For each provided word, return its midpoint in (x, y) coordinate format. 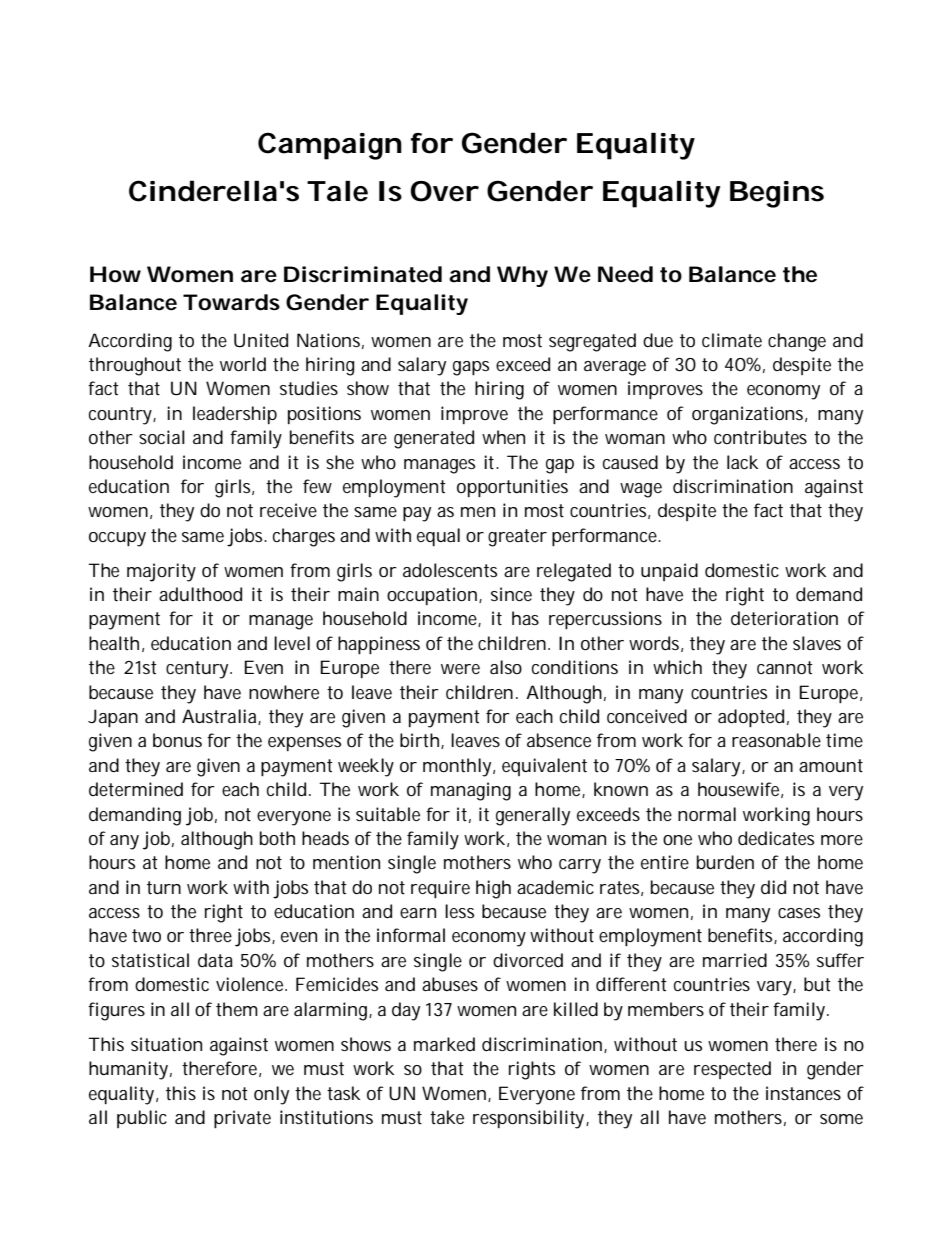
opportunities (512, 488)
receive (288, 510)
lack (742, 462)
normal (707, 814)
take (447, 1117)
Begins (777, 194)
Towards (231, 302)
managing (471, 791)
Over (444, 191)
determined (136, 789)
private (242, 1119)
